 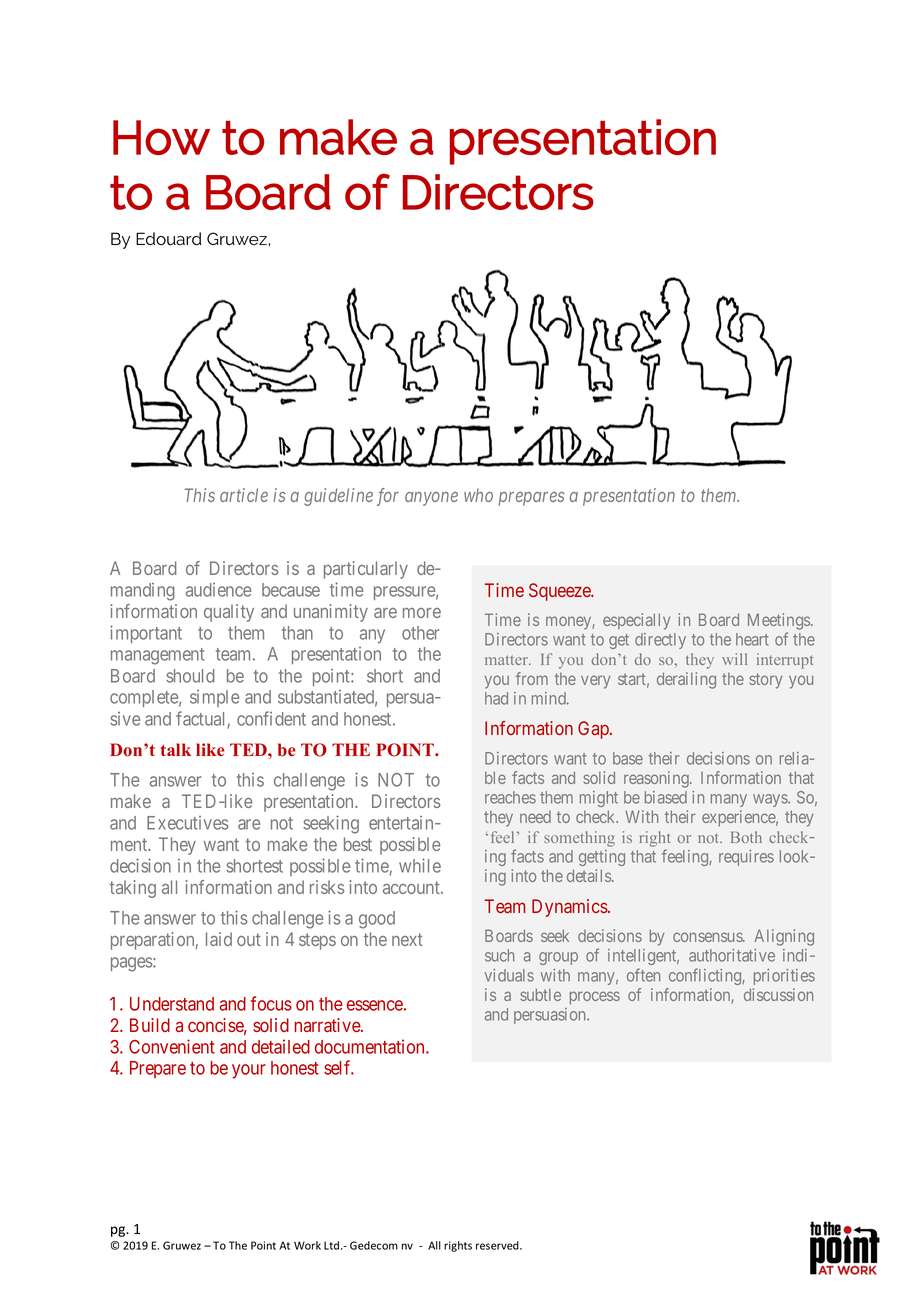 What do you see at coordinates (169, 239) in the image?
I see `Edouard` at bounding box center [169, 239].
